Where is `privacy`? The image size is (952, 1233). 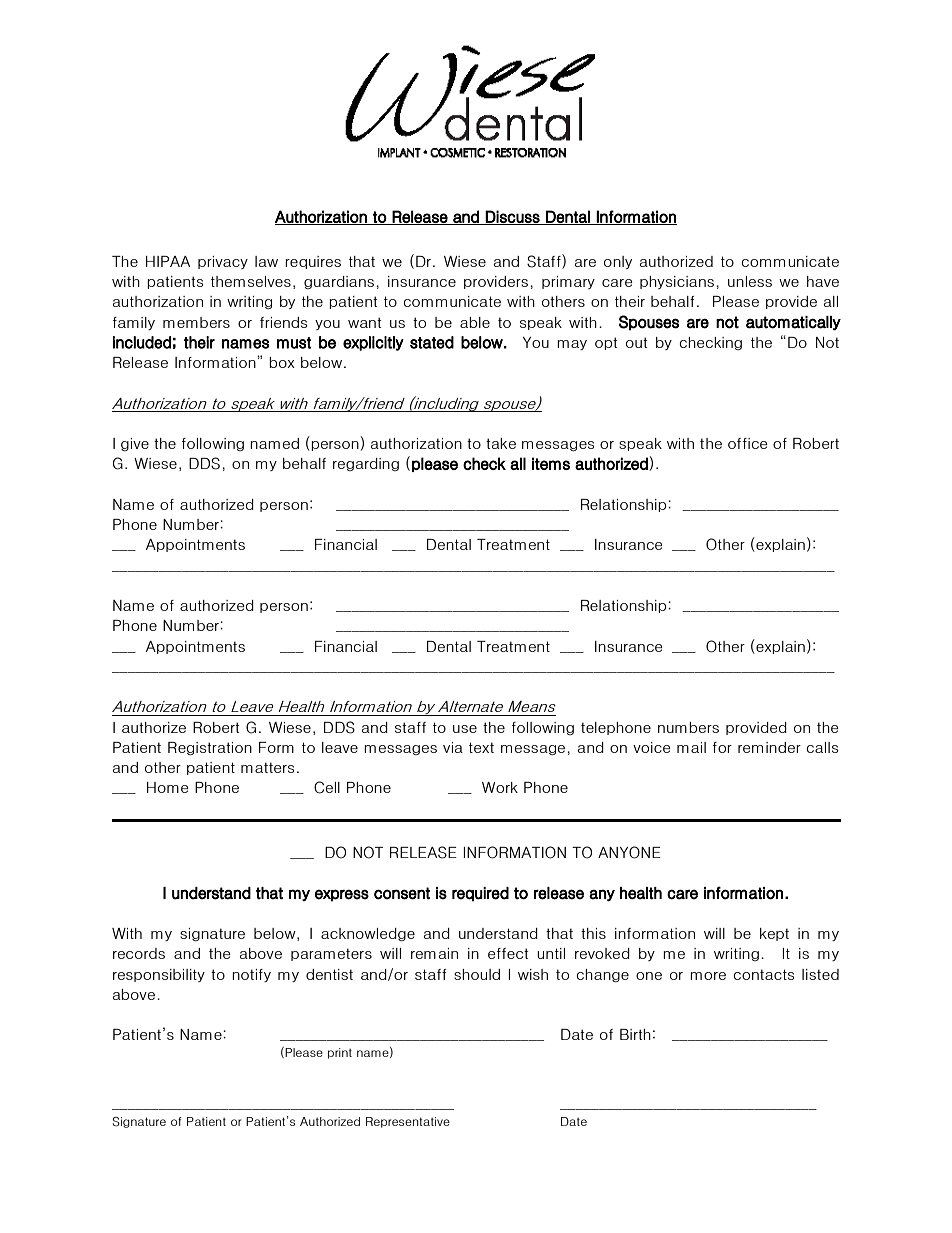
privacy is located at coordinates (223, 262).
